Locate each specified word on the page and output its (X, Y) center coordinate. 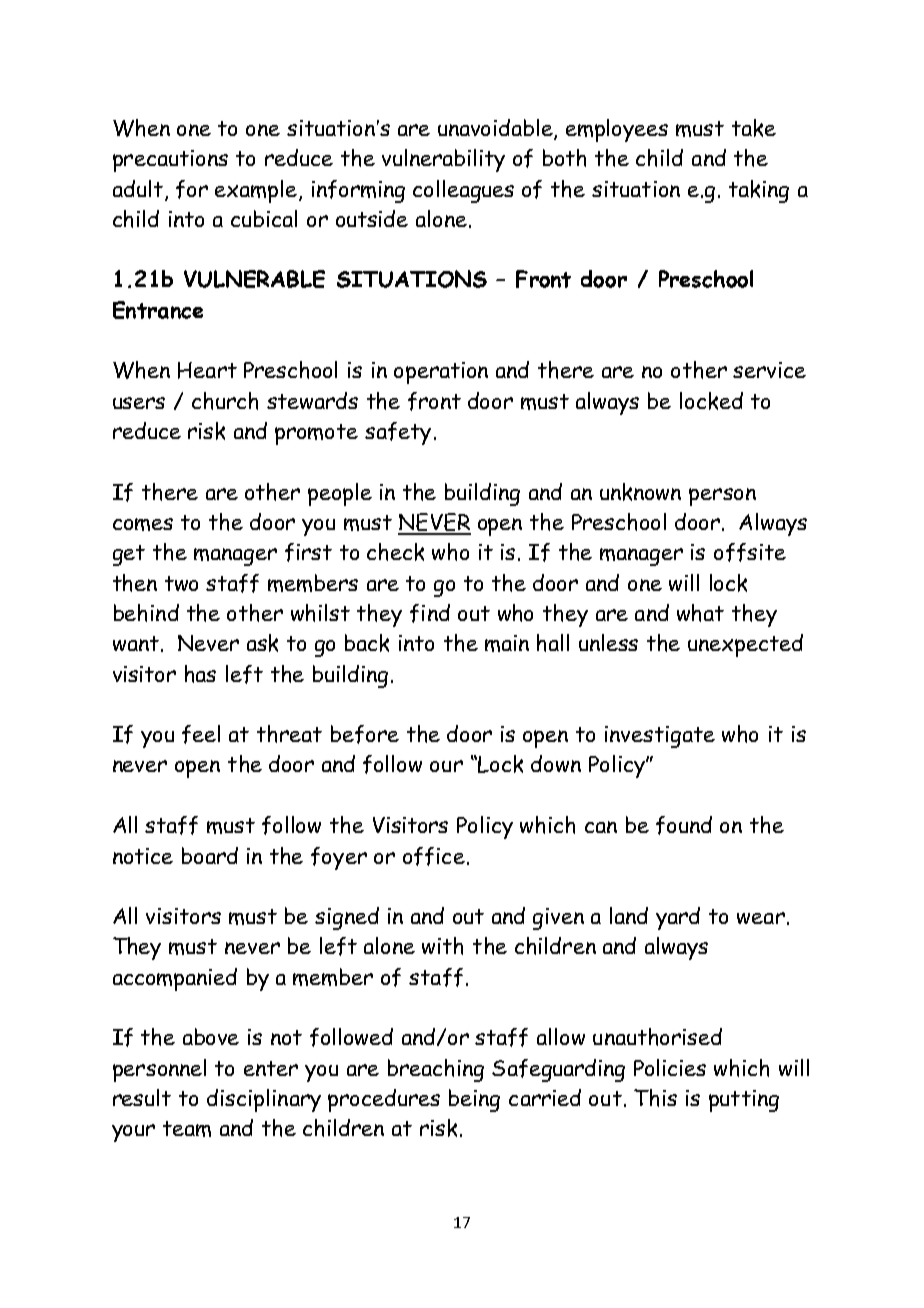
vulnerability (443, 160)
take (754, 128)
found (684, 825)
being (474, 1100)
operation (441, 373)
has (200, 674)
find (430, 613)
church (225, 401)
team (187, 1129)
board (210, 855)
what (700, 613)
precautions (170, 161)
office (434, 856)
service (769, 370)
